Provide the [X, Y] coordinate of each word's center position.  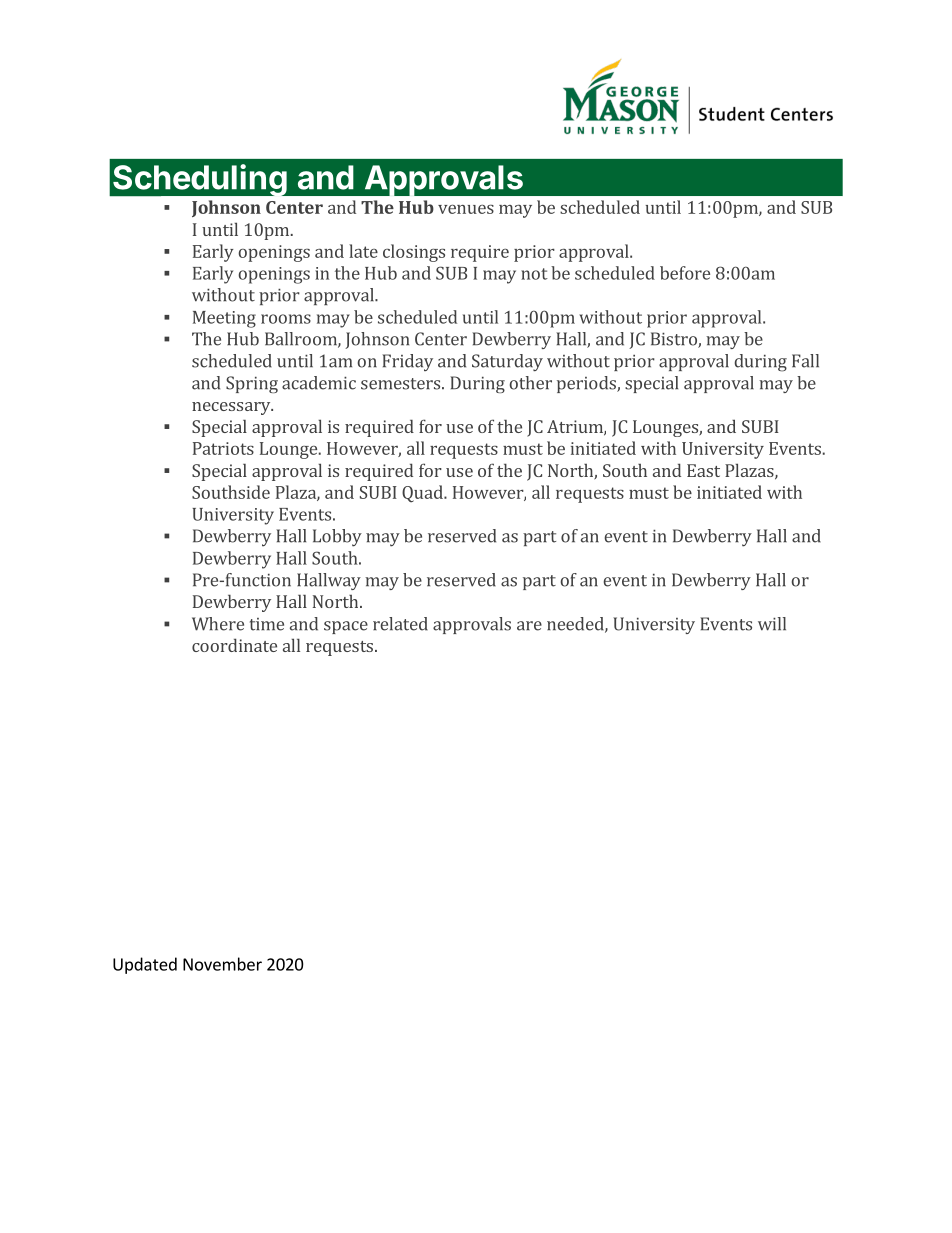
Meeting [224, 319]
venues [466, 209]
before [685, 273]
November [222, 964]
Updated [145, 965]
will [772, 624]
